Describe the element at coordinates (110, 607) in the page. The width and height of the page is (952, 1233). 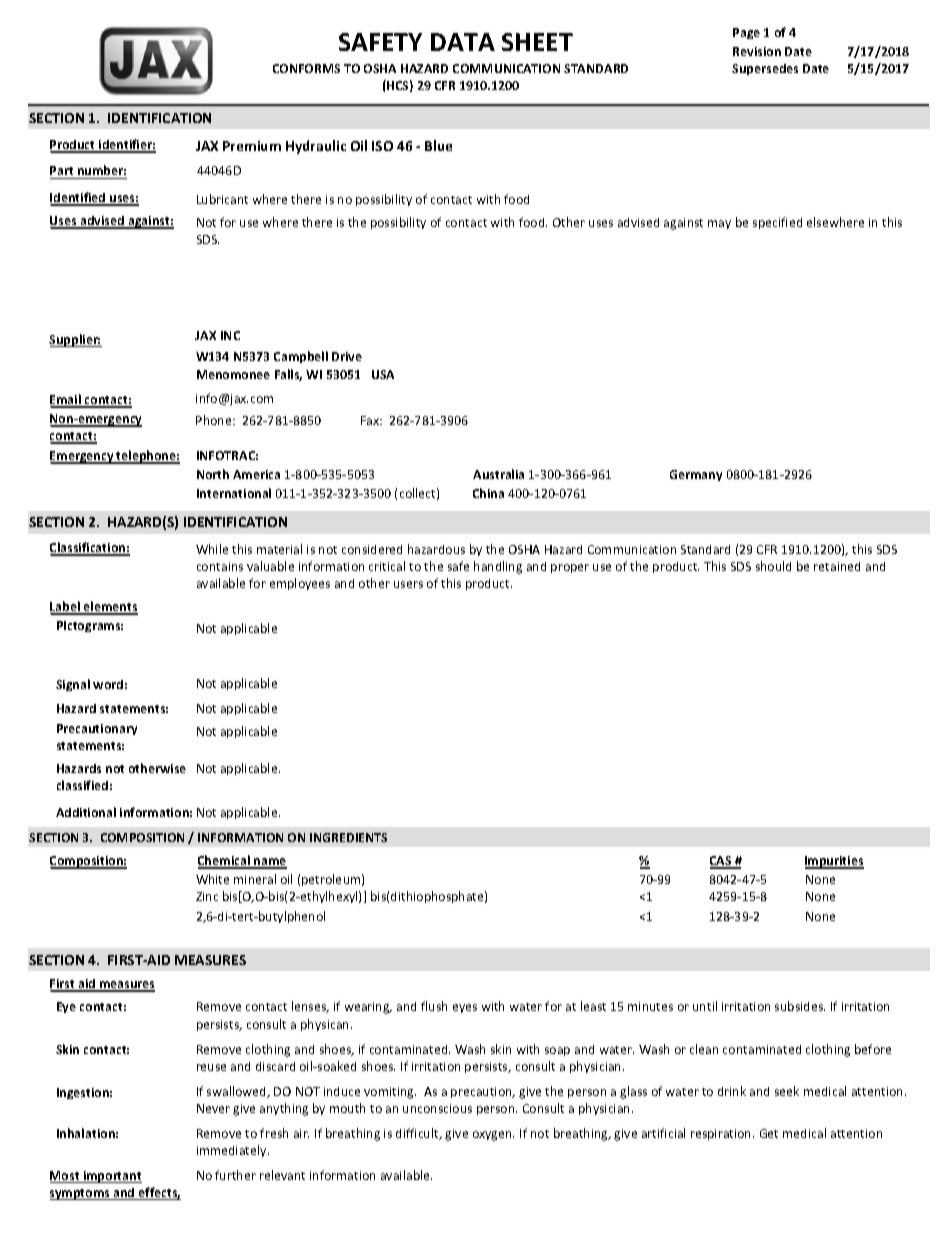
I see `elements` at that location.
